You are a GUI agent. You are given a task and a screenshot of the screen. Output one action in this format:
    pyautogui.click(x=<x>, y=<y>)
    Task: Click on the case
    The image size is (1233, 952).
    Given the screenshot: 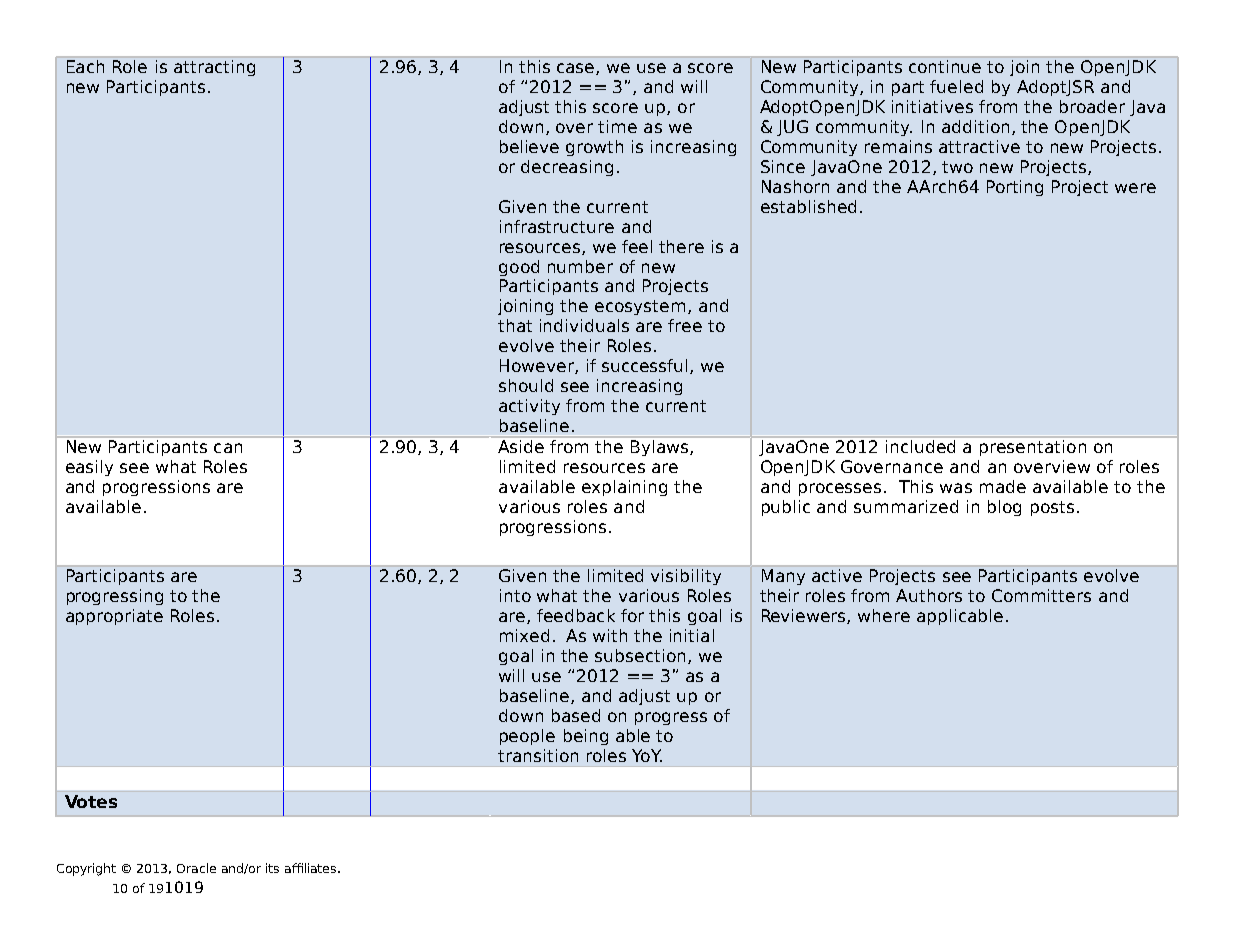 What is the action you would take?
    pyautogui.click(x=577, y=69)
